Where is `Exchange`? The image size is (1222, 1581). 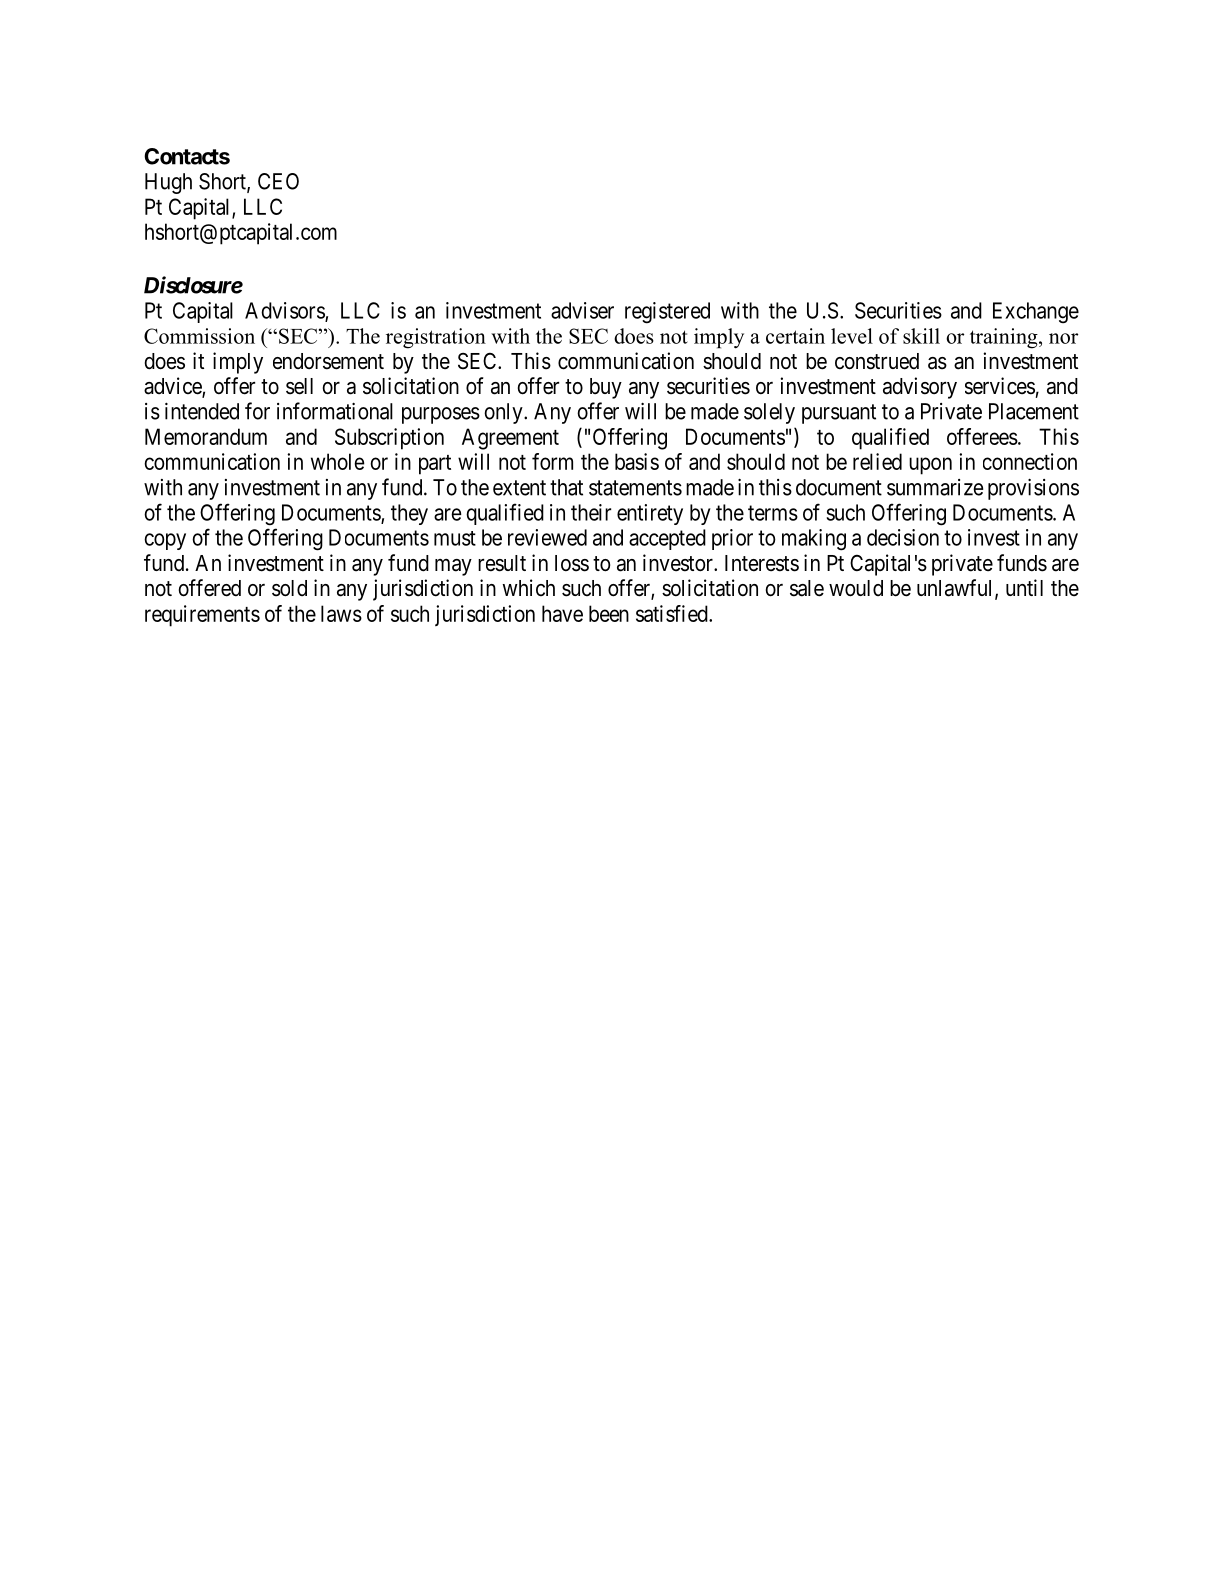
Exchange is located at coordinates (1036, 313).
